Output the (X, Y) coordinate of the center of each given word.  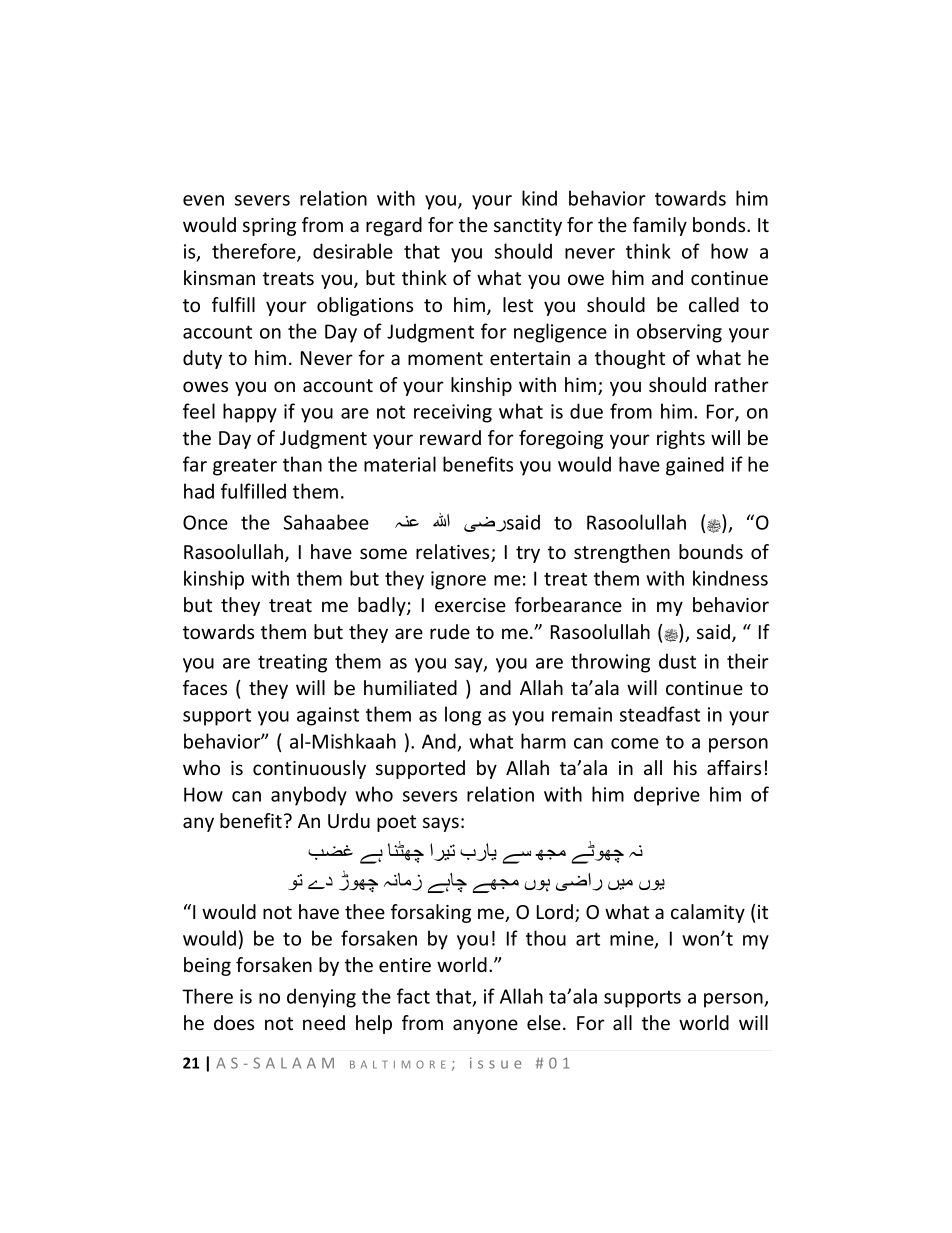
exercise (470, 605)
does (234, 1022)
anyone (485, 1026)
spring (269, 227)
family (660, 226)
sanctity (528, 227)
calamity (708, 913)
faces (205, 687)
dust (677, 661)
